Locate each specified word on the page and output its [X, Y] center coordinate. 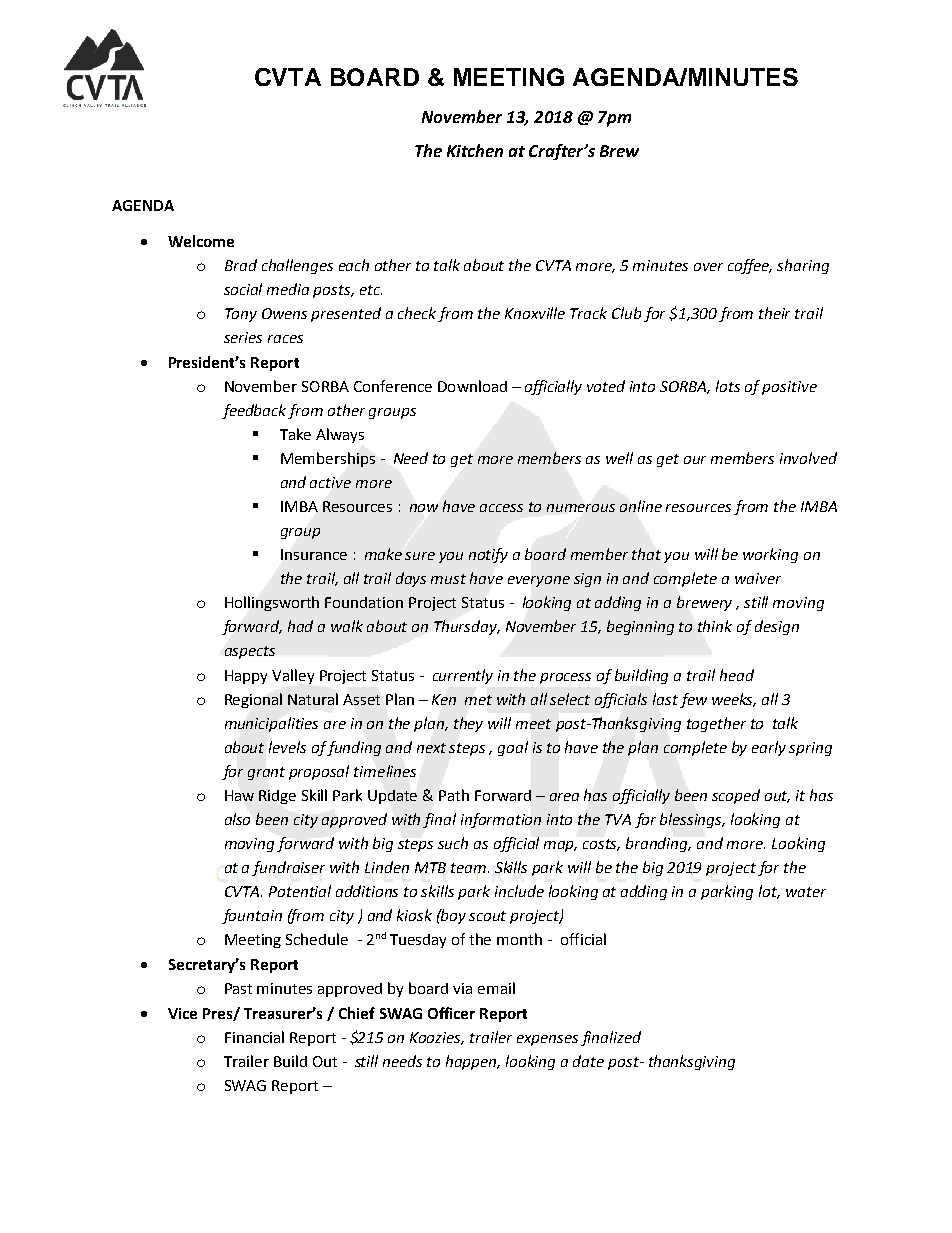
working [770, 555]
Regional [253, 700]
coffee [750, 266]
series [243, 337]
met [478, 700]
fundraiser [288, 868]
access [501, 508]
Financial [254, 1037]
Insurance [314, 554]
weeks [734, 700]
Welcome [201, 241]
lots [728, 386]
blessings [692, 820]
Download [472, 386]
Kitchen [475, 150]
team [468, 868]
